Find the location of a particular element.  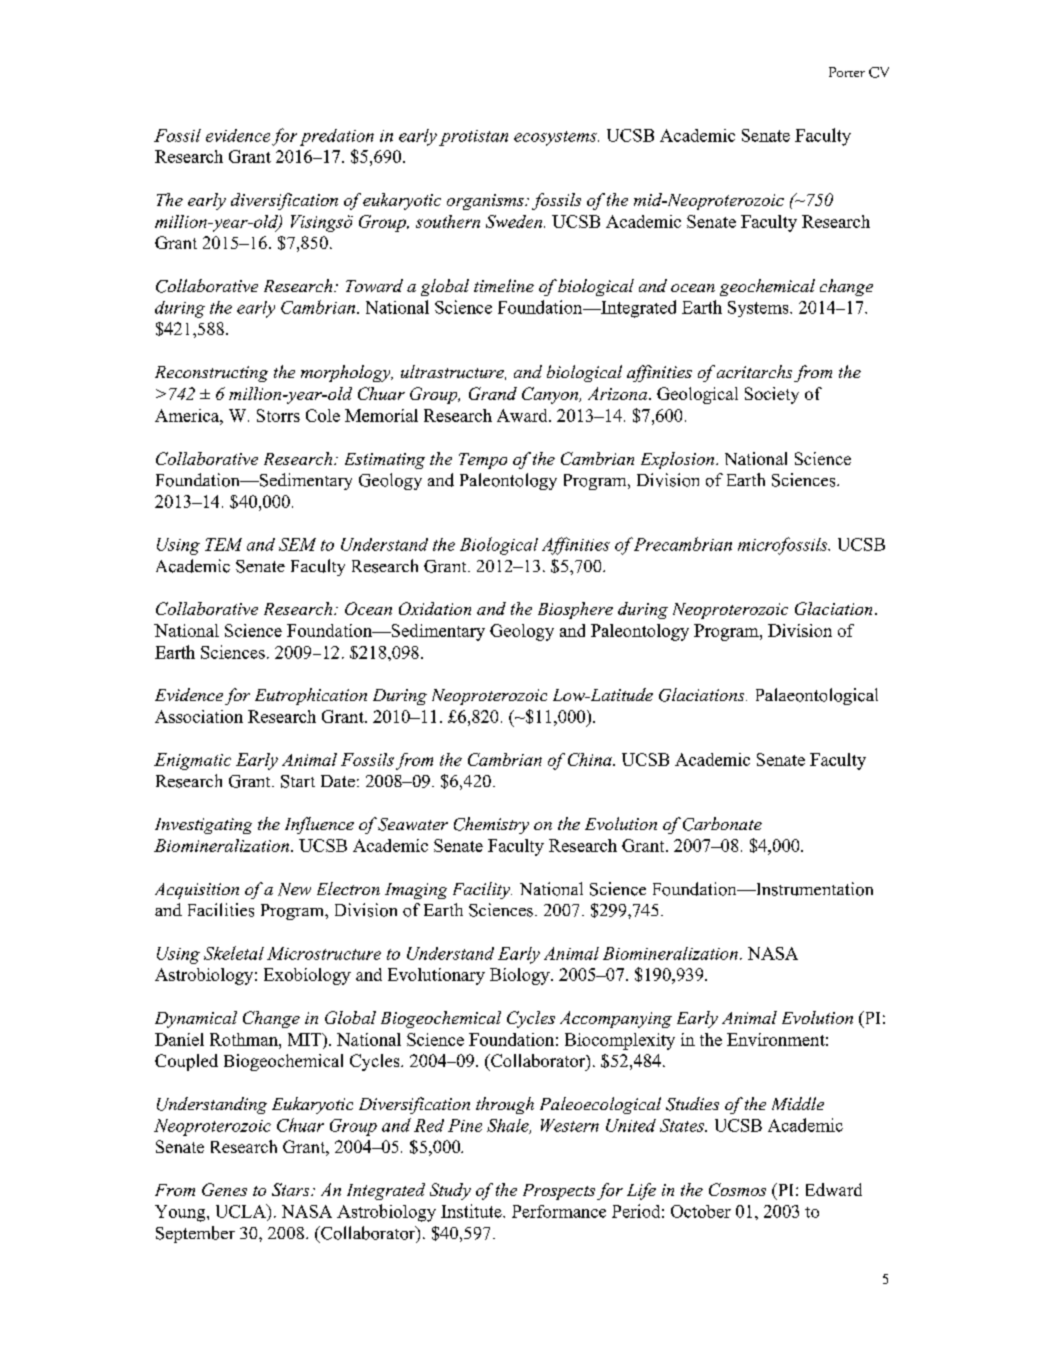

Eutrophication is located at coordinates (311, 696).
